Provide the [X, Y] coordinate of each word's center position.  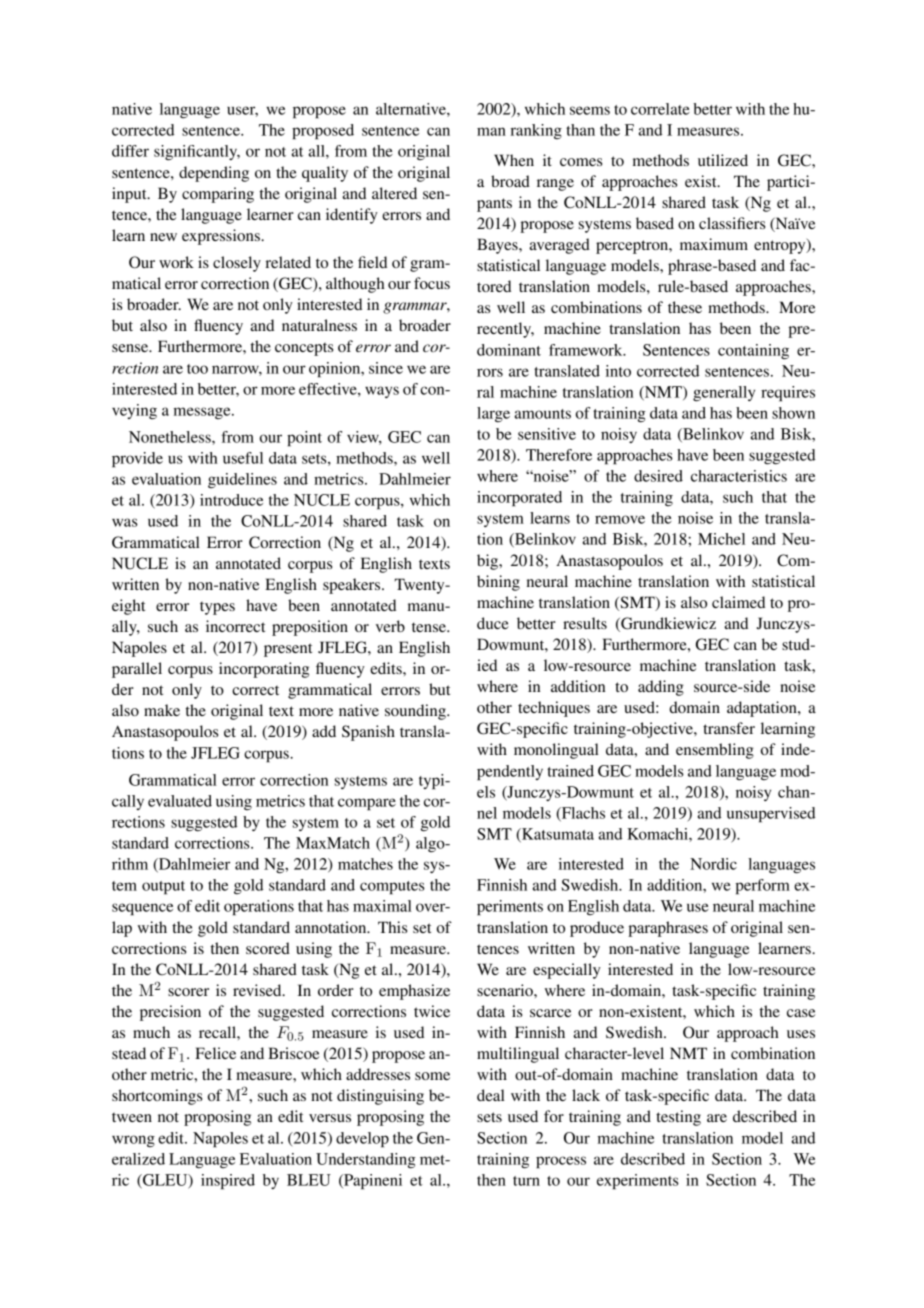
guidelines [242, 480]
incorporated [519, 499]
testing [678, 1118]
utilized [723, 160]
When [514, 160]
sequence [142, 909]
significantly [197, 153]
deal [491, 1095]
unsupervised [771, 815]
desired [658, 476]
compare [367, 804]
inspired [228, 1182]
